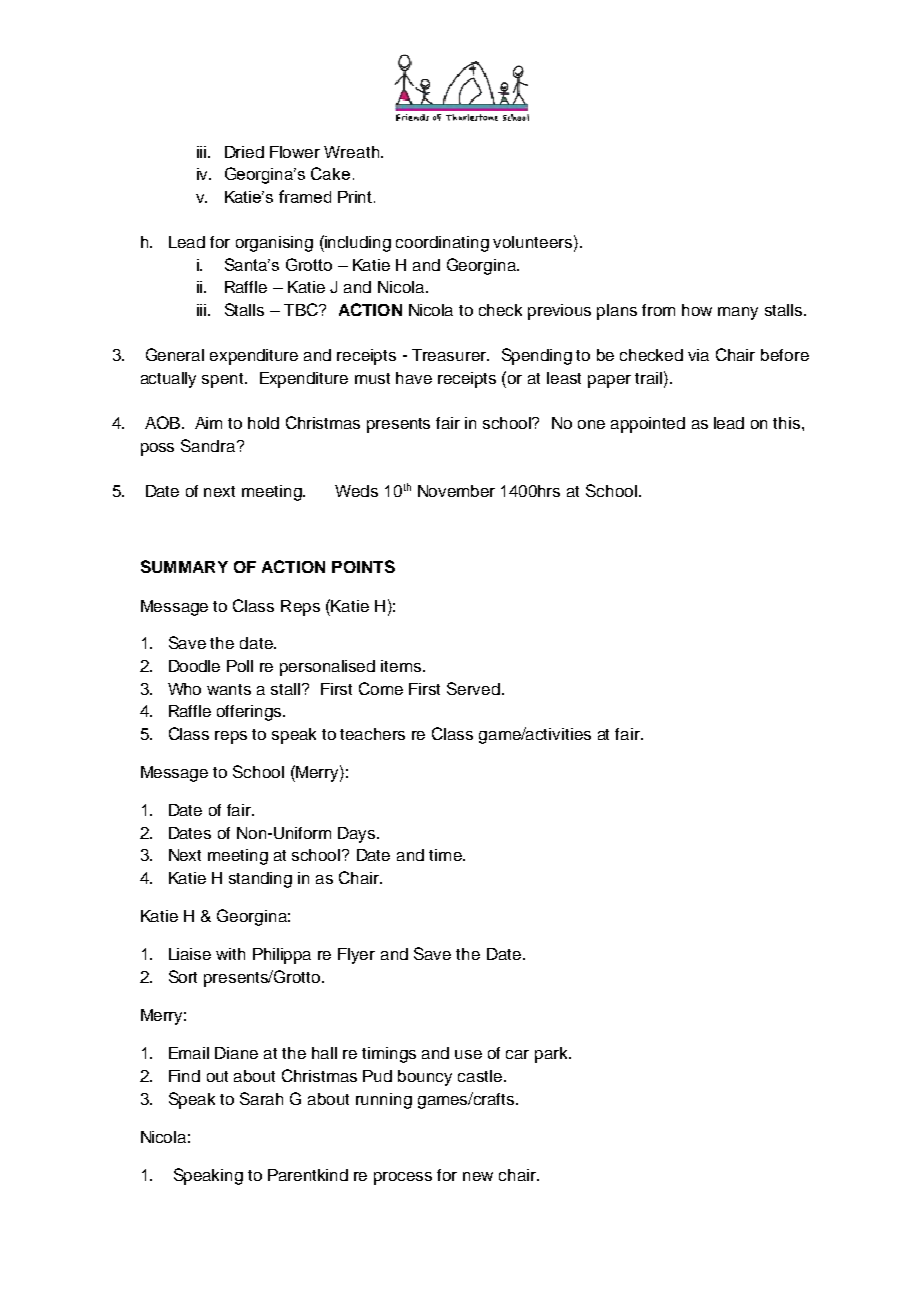  I want to click on time, so click(446, 855).
